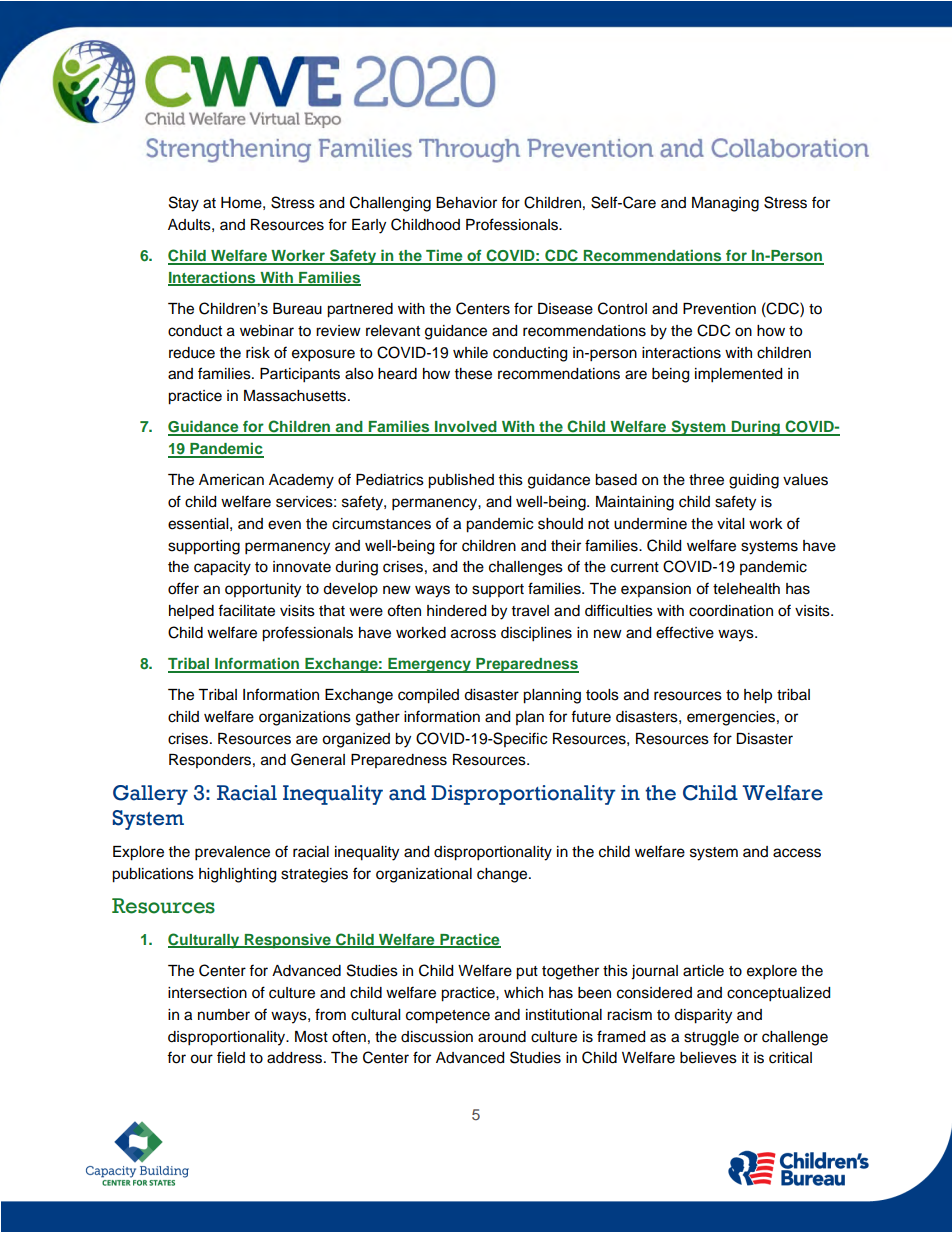 The width and height of the document is (952, 1233). I want to click on organizational, so click(424, 875).
